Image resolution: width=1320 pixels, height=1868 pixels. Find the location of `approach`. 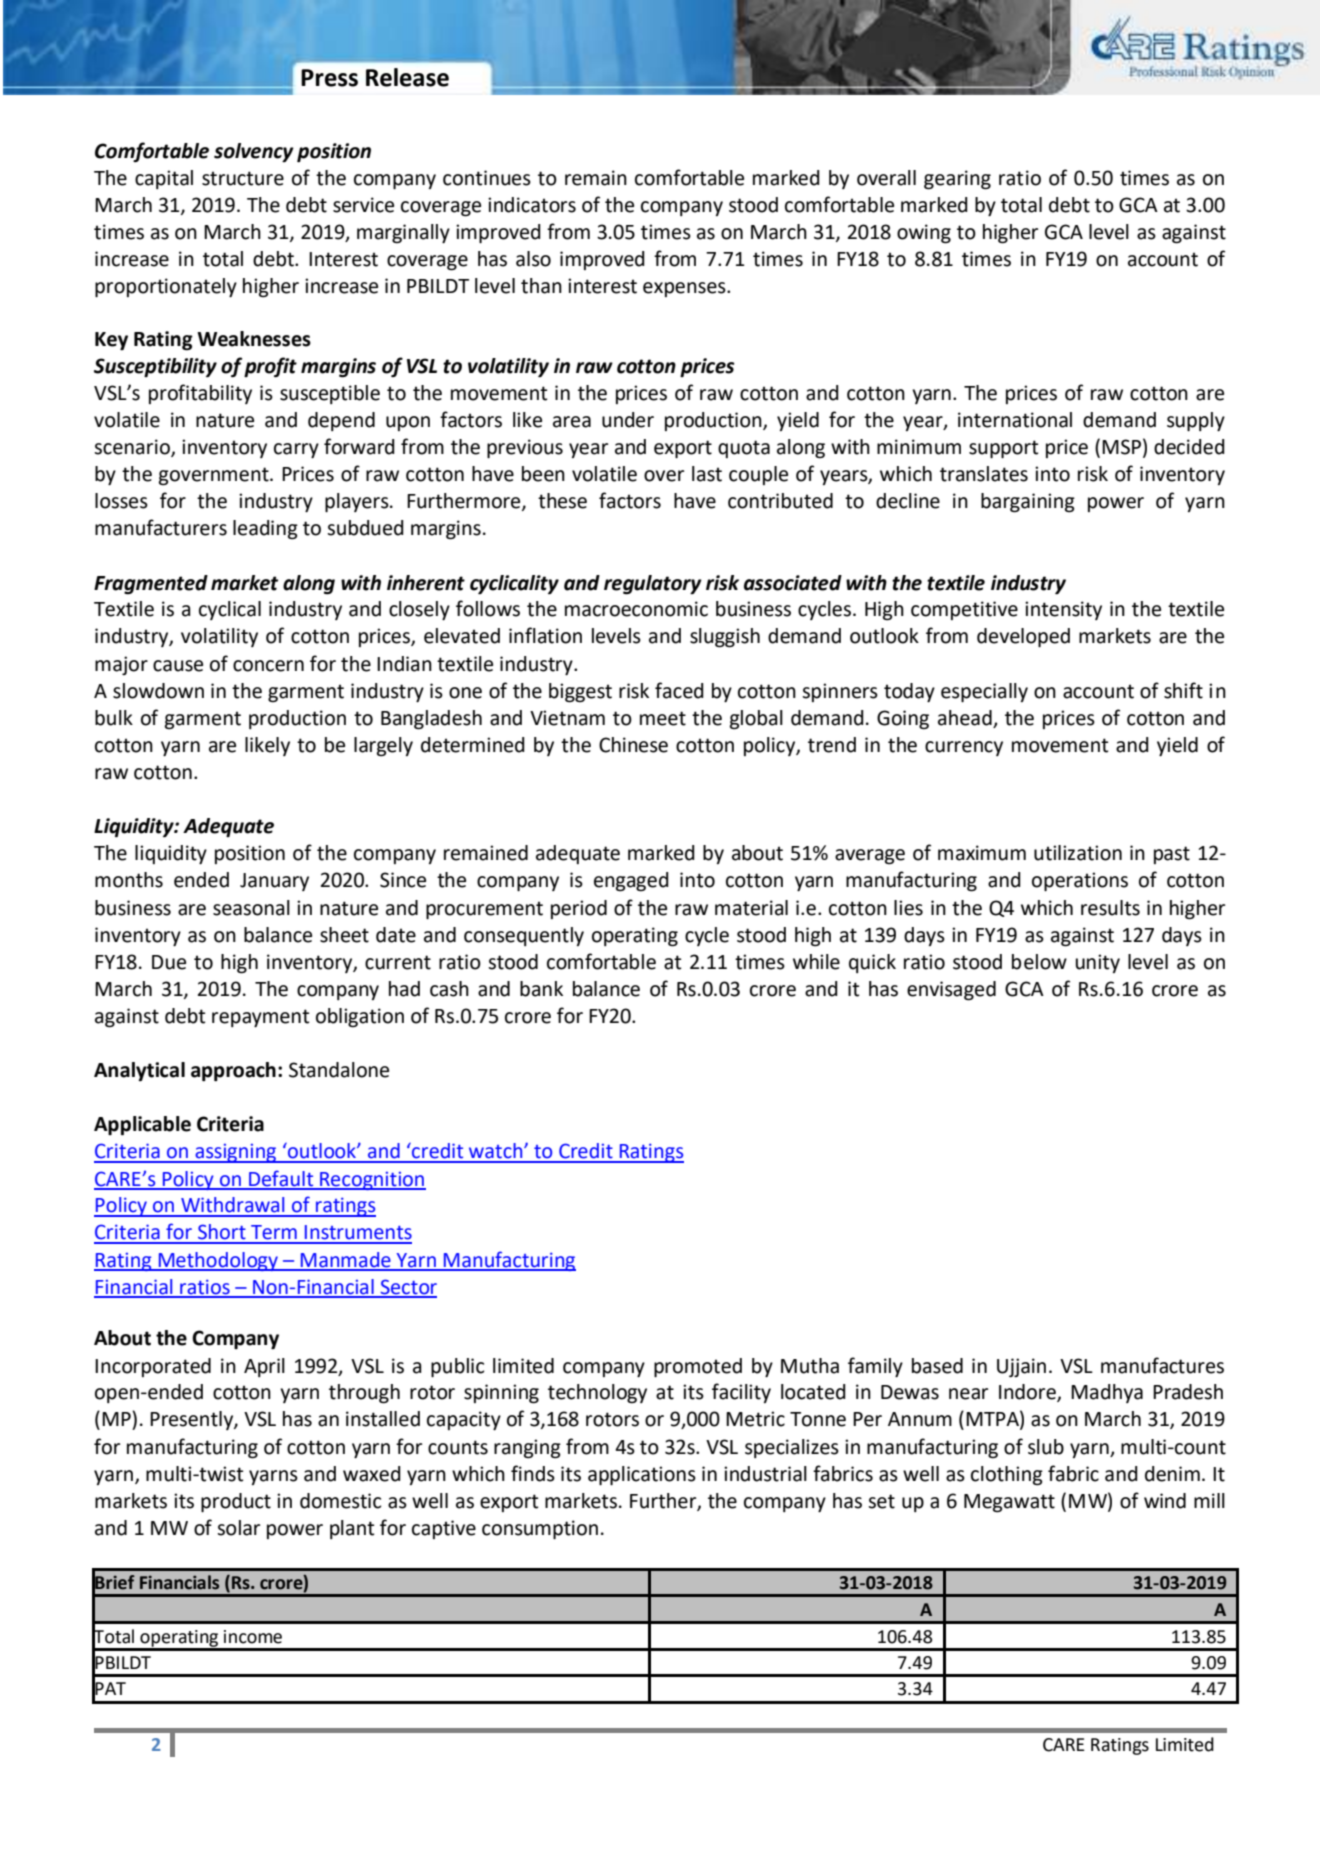

approach is located at coordinates (233, 1072).
